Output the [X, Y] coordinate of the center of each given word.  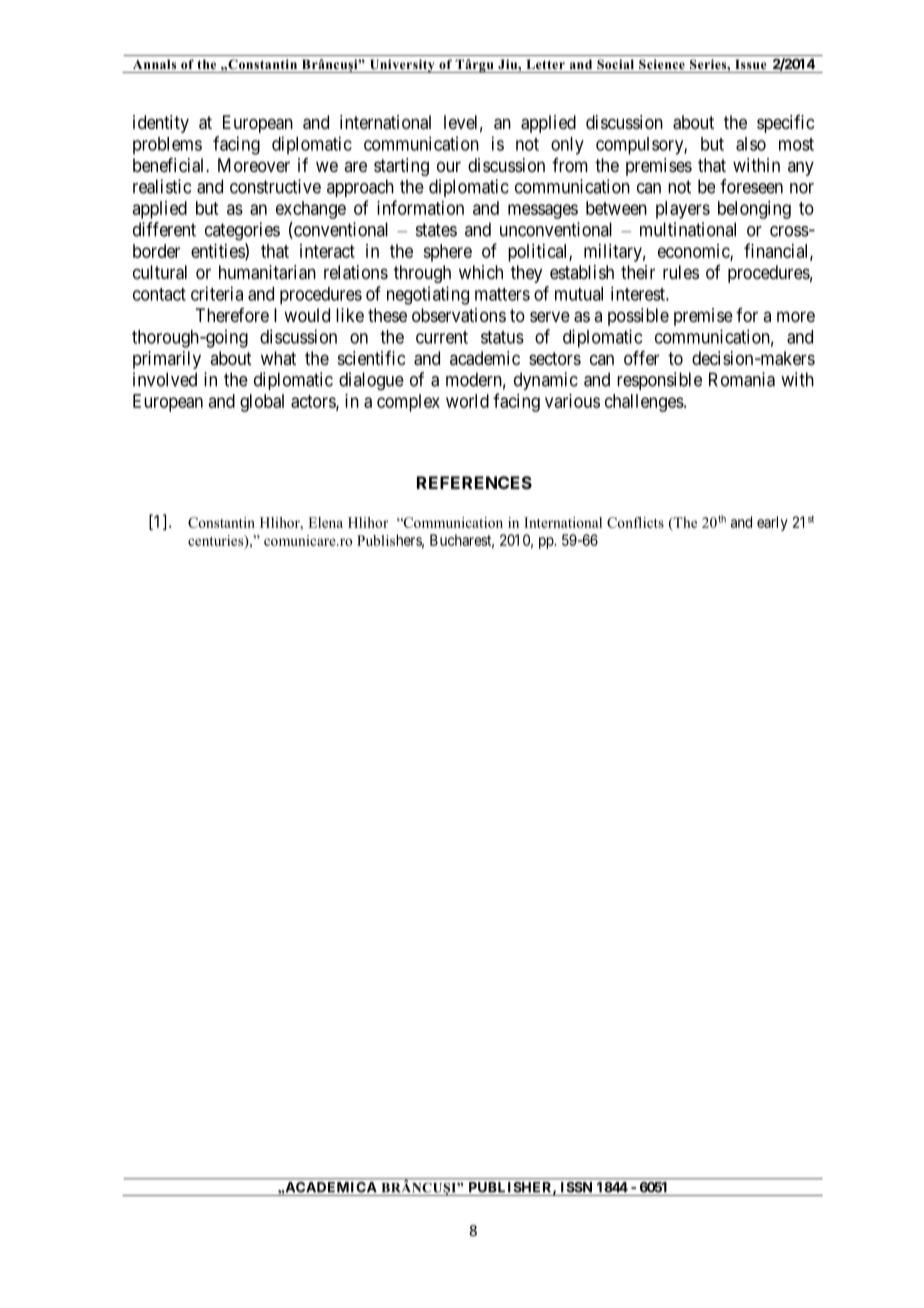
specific [785, 124]
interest [639, 293]
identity [161, 124]
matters [502, 294]
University [402, 66]
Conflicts [635, 522]
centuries [217, 541]
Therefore [232, 315]
